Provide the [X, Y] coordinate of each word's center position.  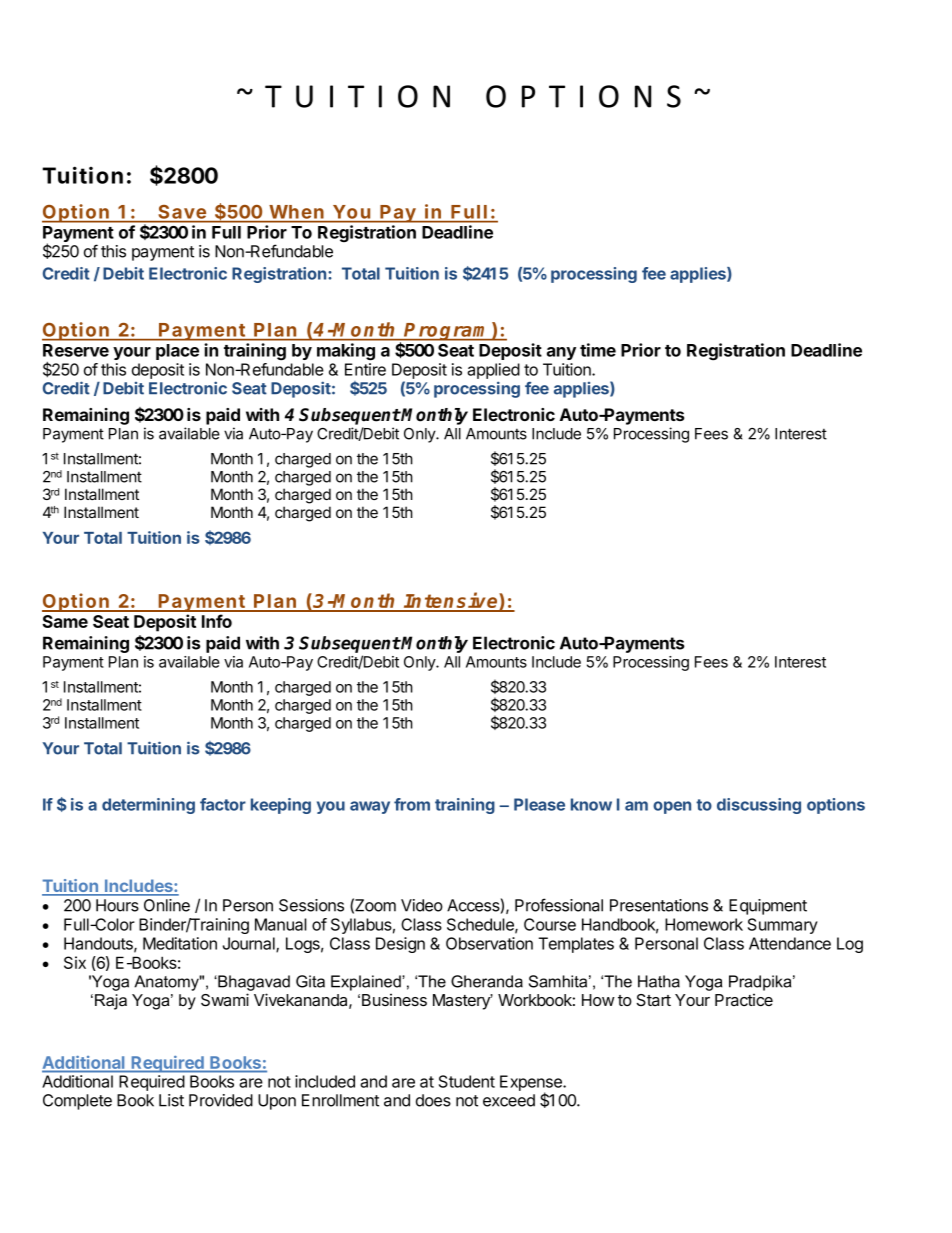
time [598, 350]
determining [148, 806]
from [412, 804]
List [171, 1100]
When [296, 212]
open [672, 807]
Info [217, 621]
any [561, 353]
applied [493, 371]
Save [182, 212]
